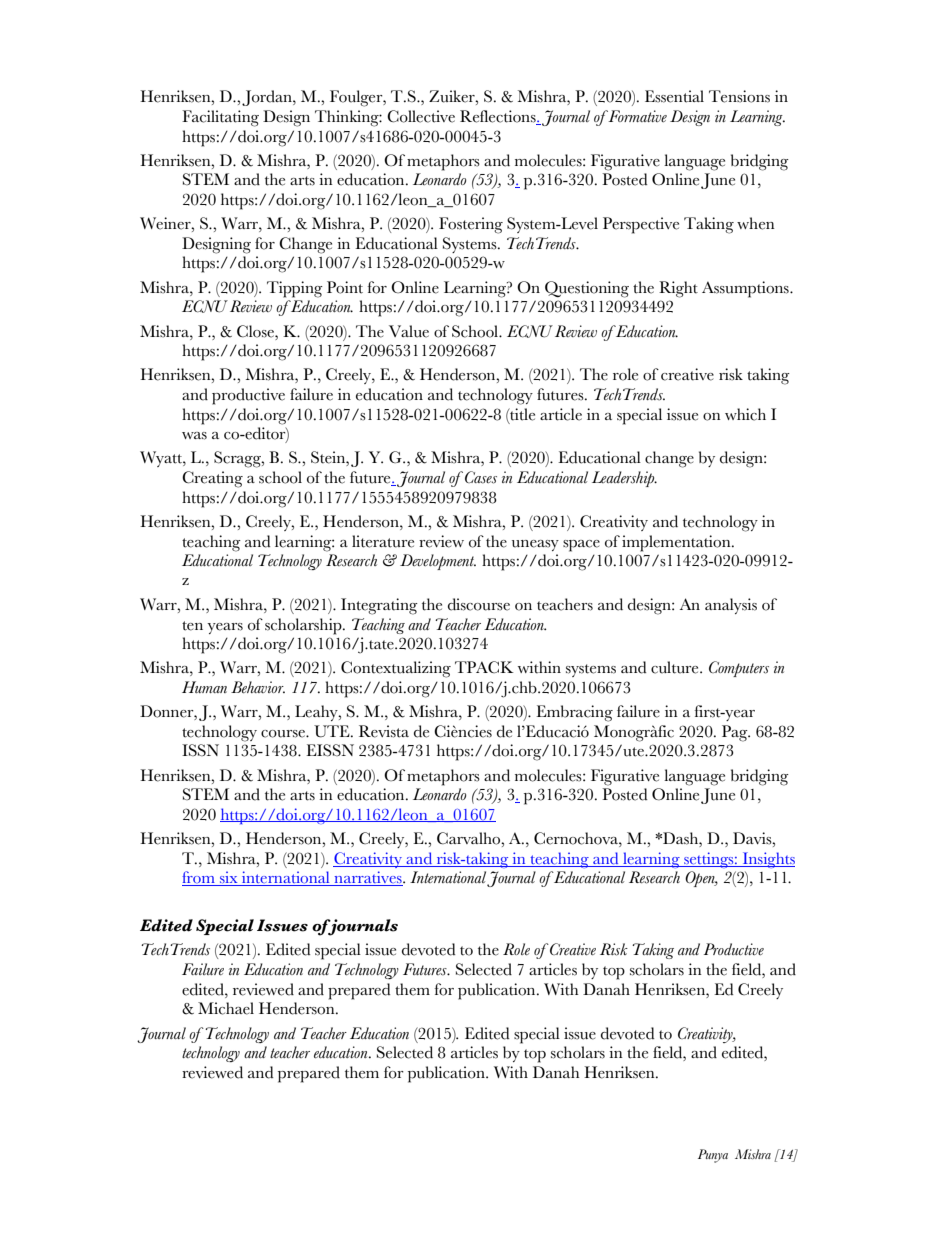 The width and height of the screenshot is (952, 1233). Describe the element at coordinates (674, 96) in the screenshot. I see `Essential` at that location.
